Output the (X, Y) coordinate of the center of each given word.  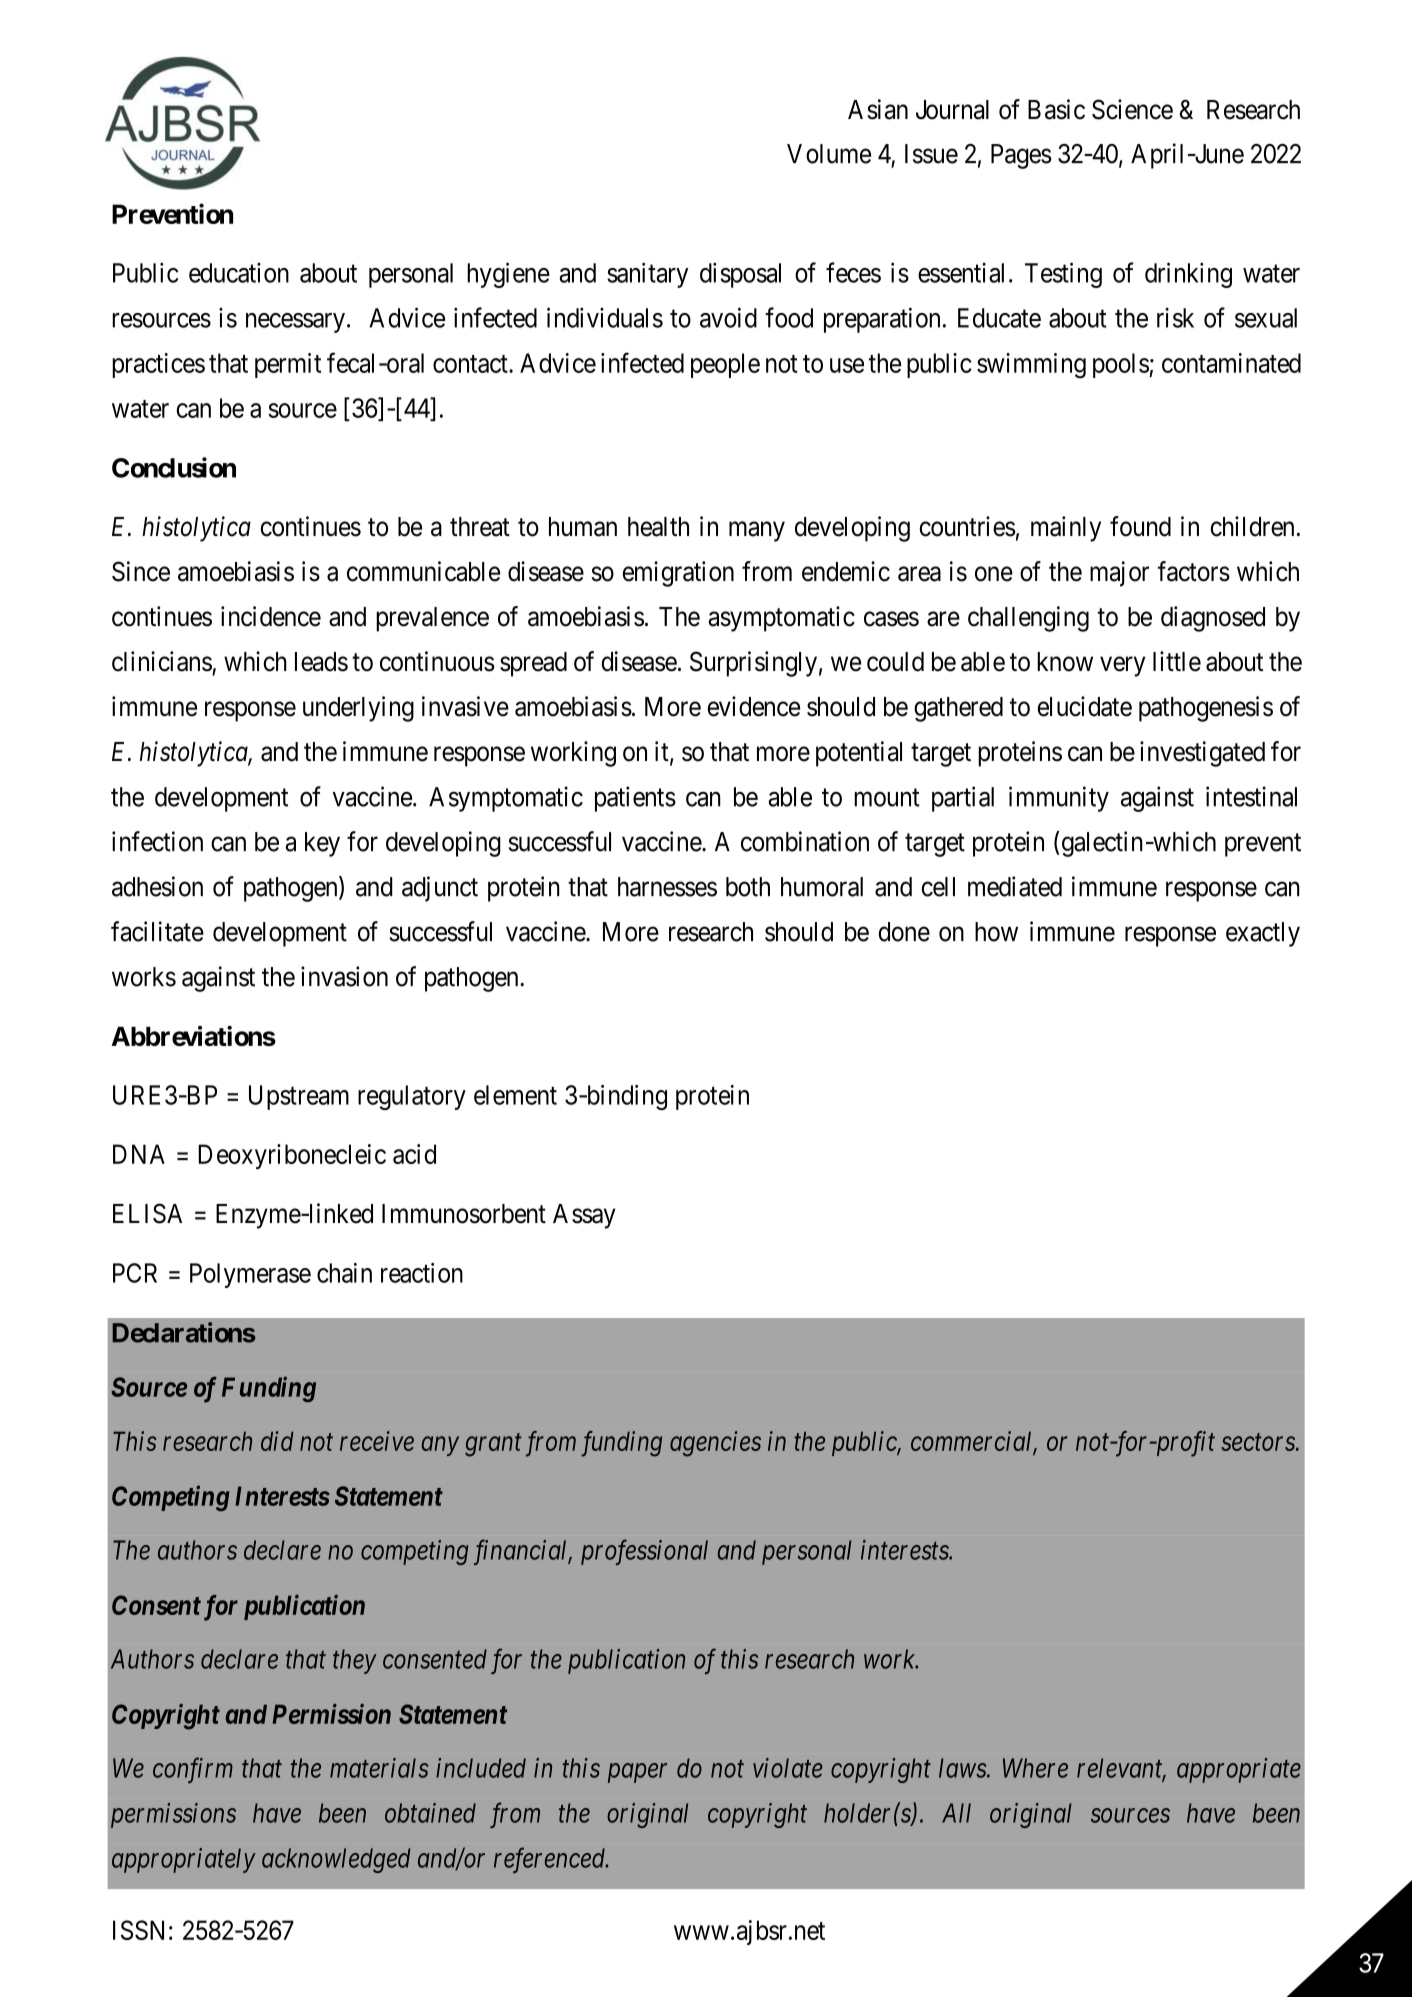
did (277, 1441)
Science (1132, 109)
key (322, 844)
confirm (193, 1770)
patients (635, 799)
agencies (715, 1444)
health (658, 527)
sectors (1259, 1442)
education (239, 273)
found (1140, 526)
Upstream (299, 1097)
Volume (829, 154)
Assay (584, 1216)
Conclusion (174, 467)
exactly (1263, 934)
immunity (1059, 799)
